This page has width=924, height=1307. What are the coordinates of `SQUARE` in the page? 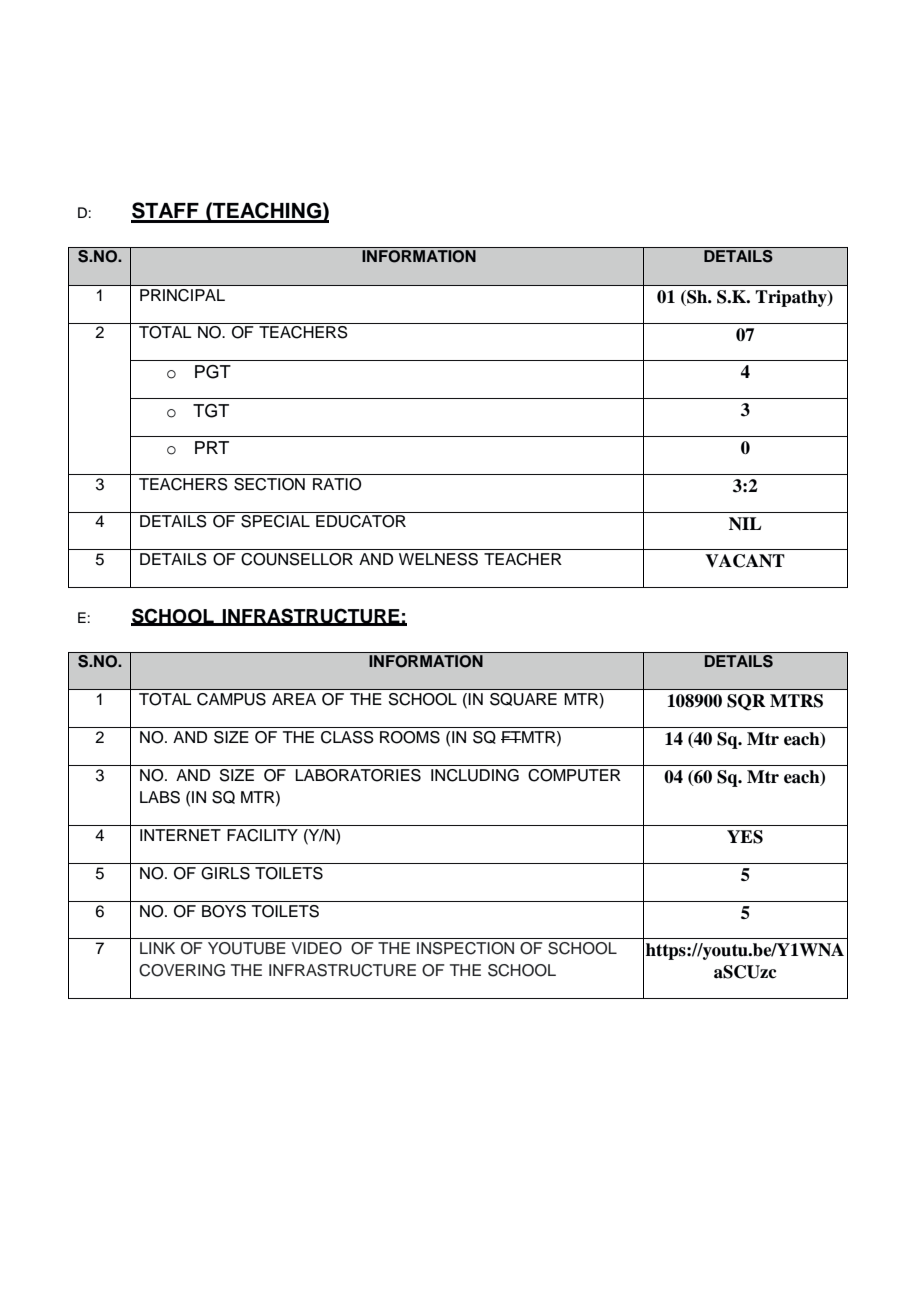 It's located at (523, 699).
